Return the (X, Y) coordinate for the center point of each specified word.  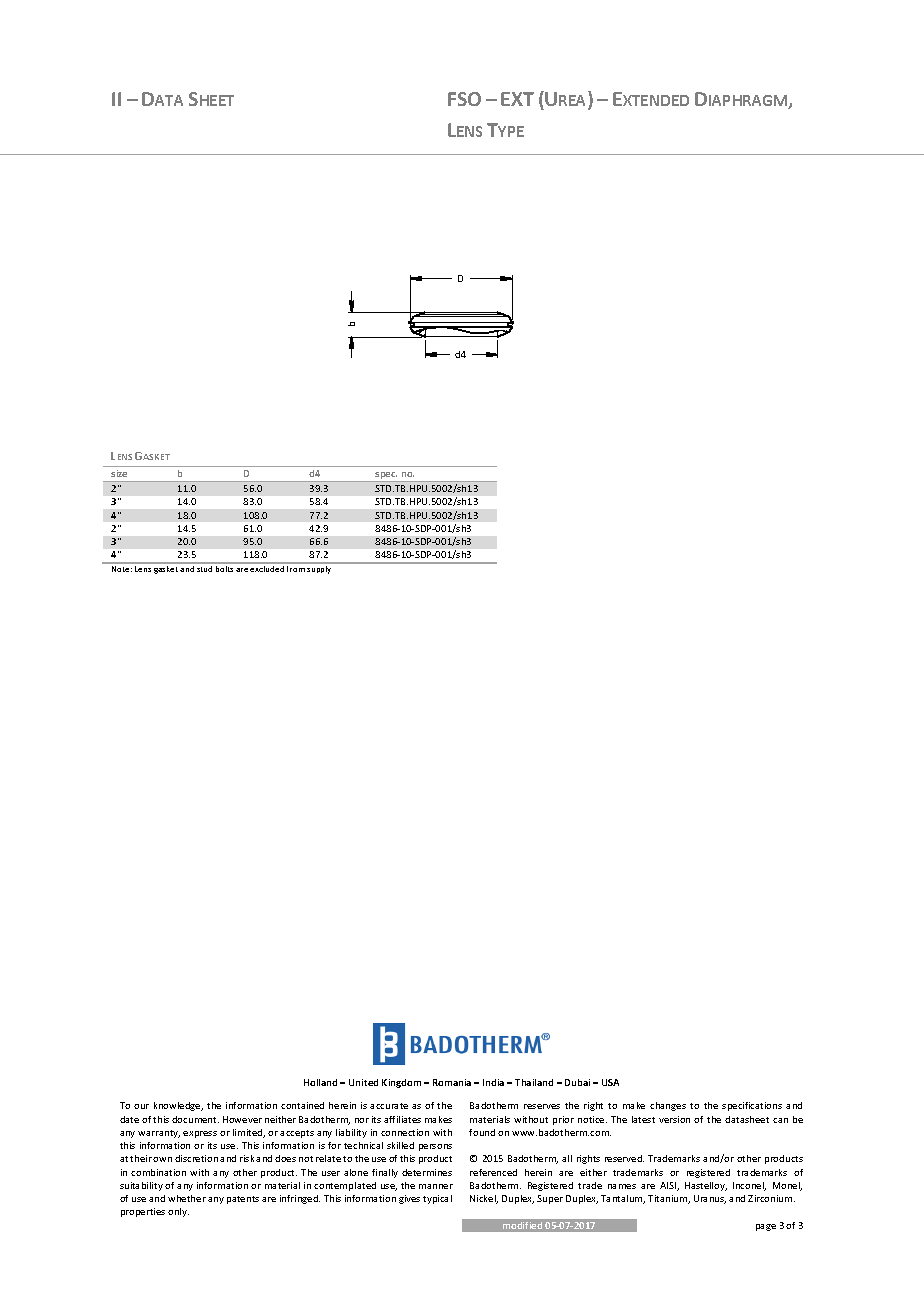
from (296, 569)
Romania (452, 1082)
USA (610, 1082)
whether (187, 1198)
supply (319, 570)
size (119, 473)
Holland (320, 1082)
